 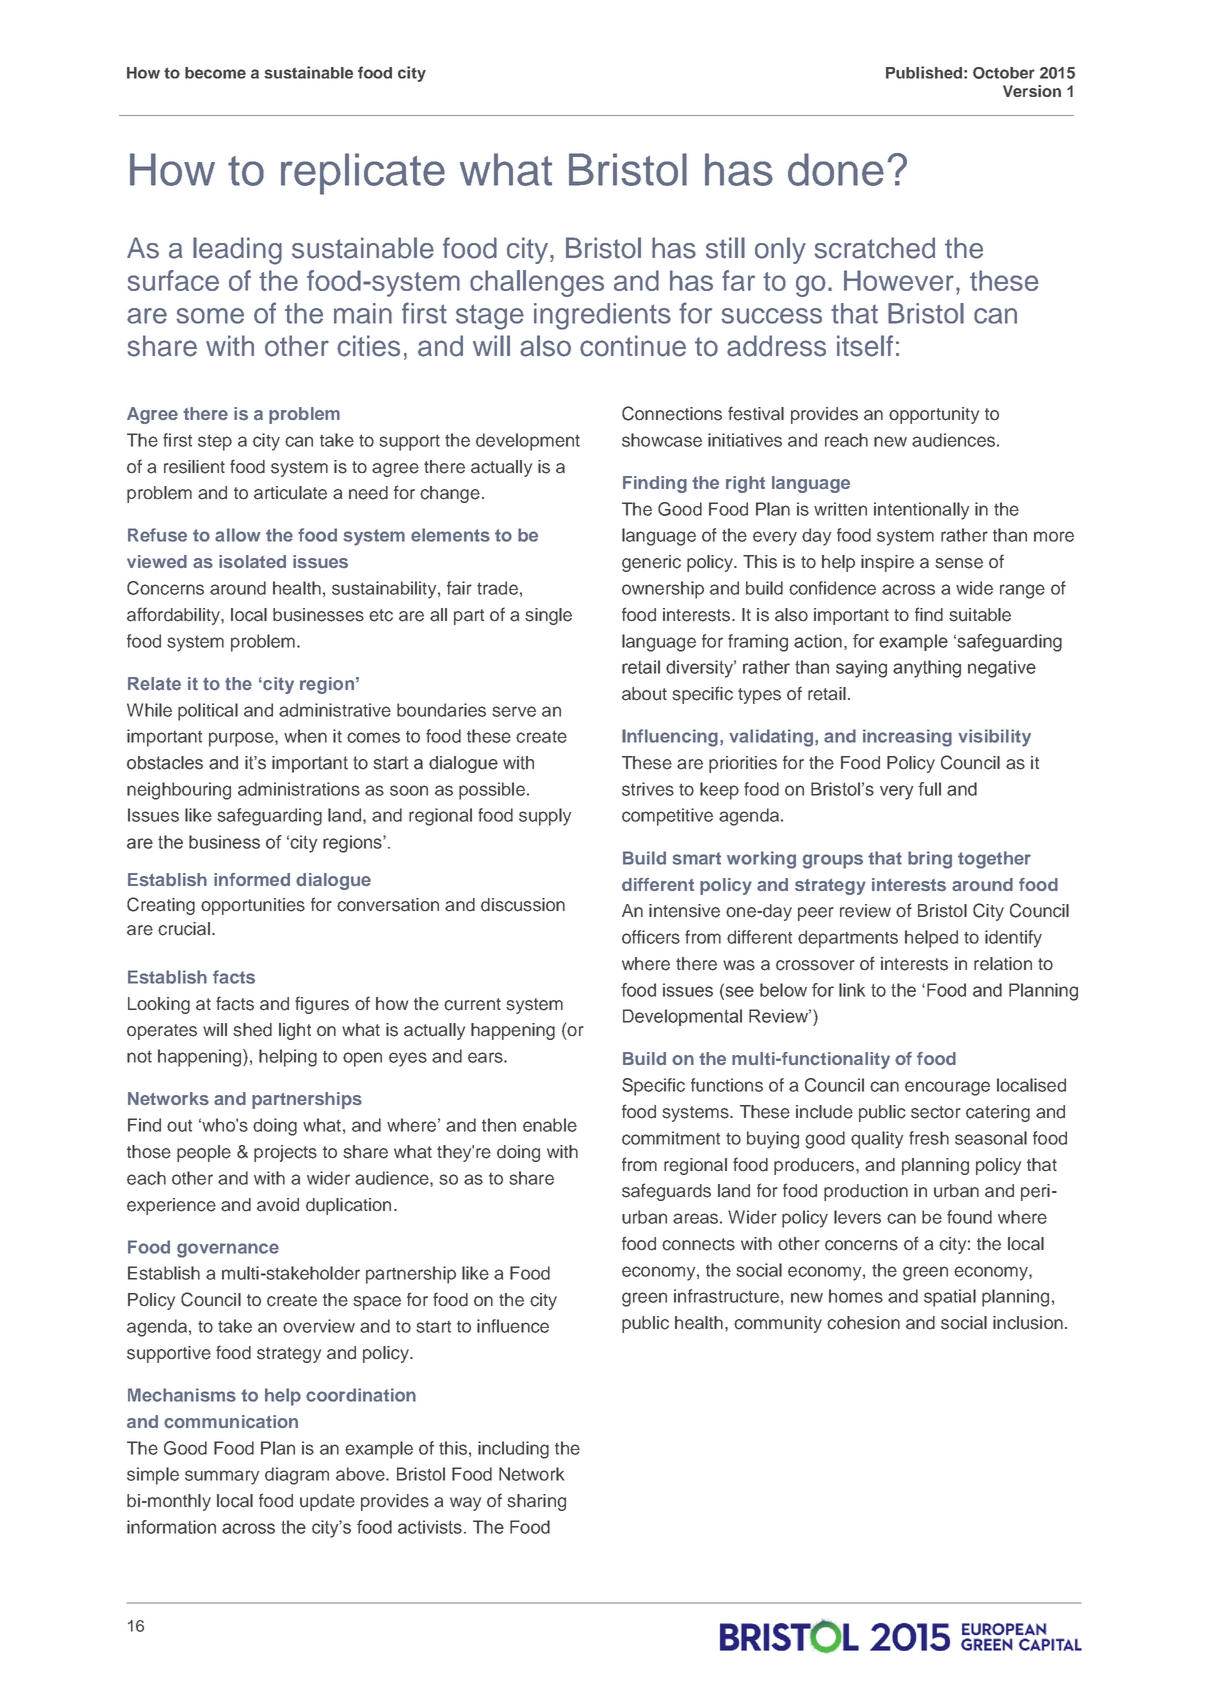 I want to click on continue, so click(x=633, y=346).
